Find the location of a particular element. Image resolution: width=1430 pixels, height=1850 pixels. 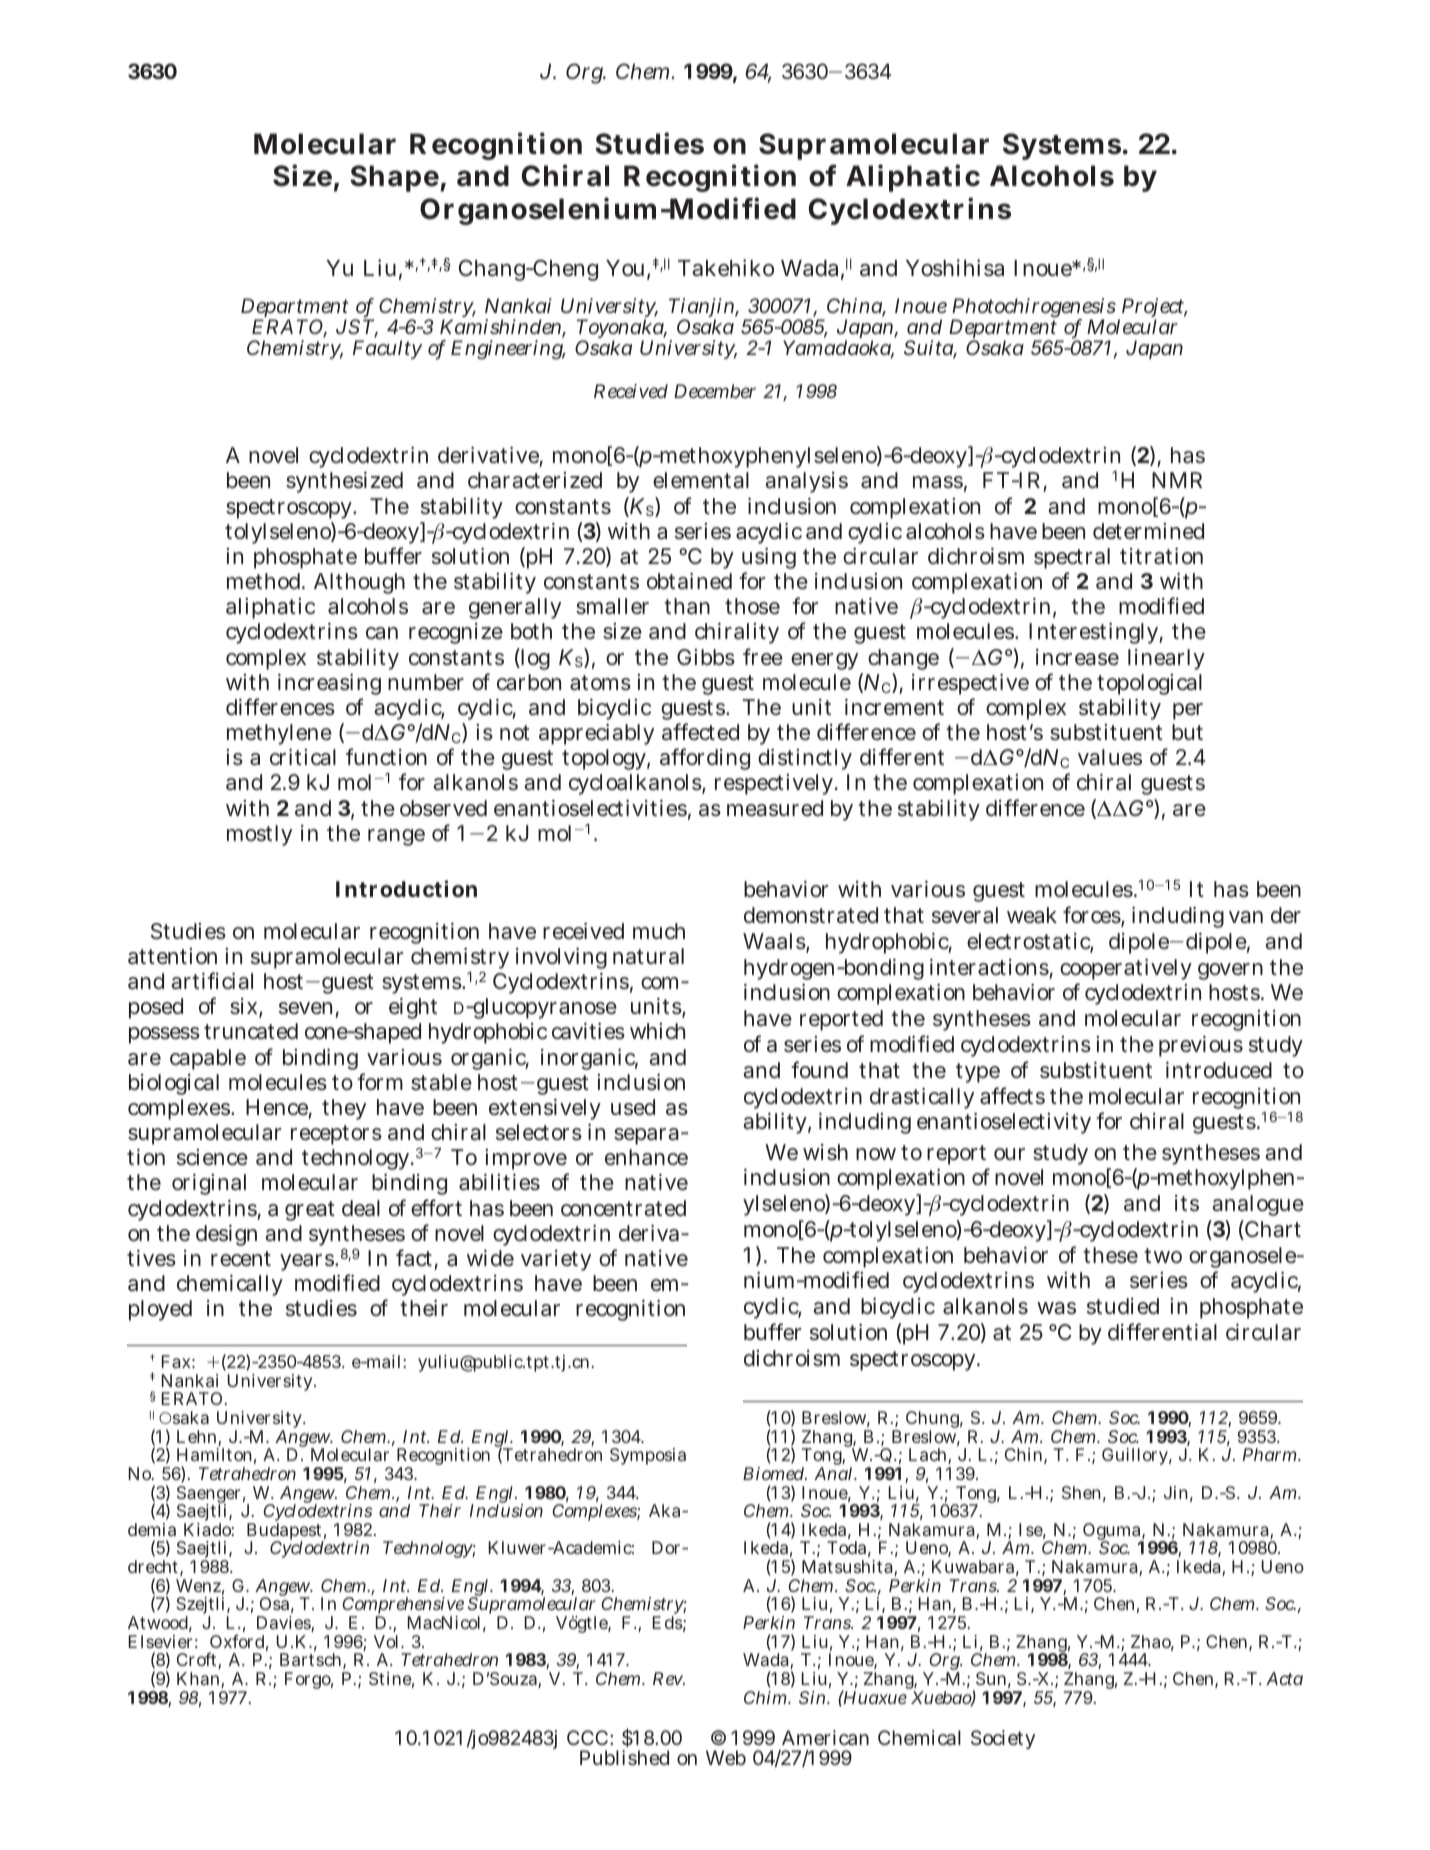

truncated is located at coordinates (251, 1031).
